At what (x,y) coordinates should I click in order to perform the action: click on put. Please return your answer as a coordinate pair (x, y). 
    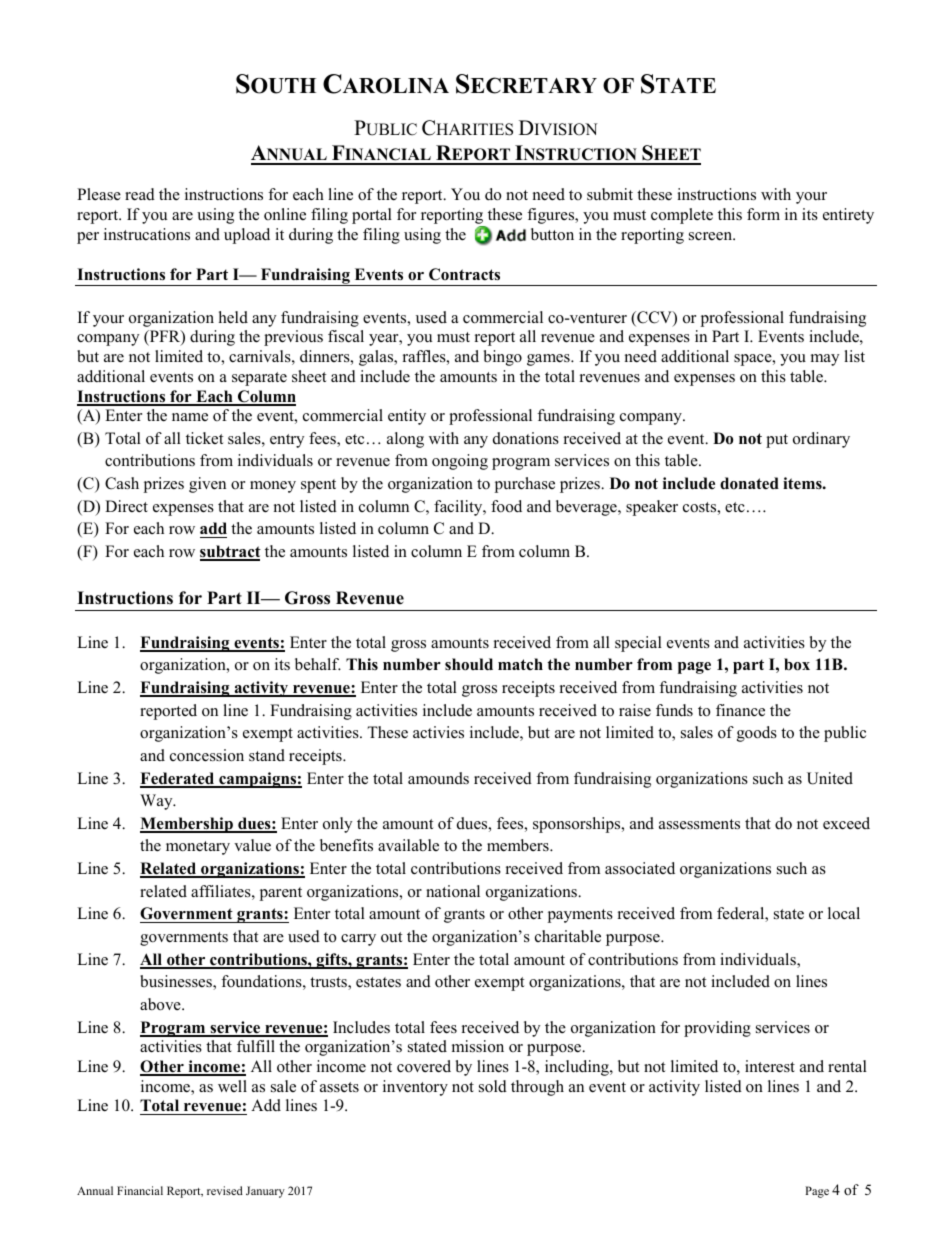
    Looking at the image, I should click on (777, 441).
